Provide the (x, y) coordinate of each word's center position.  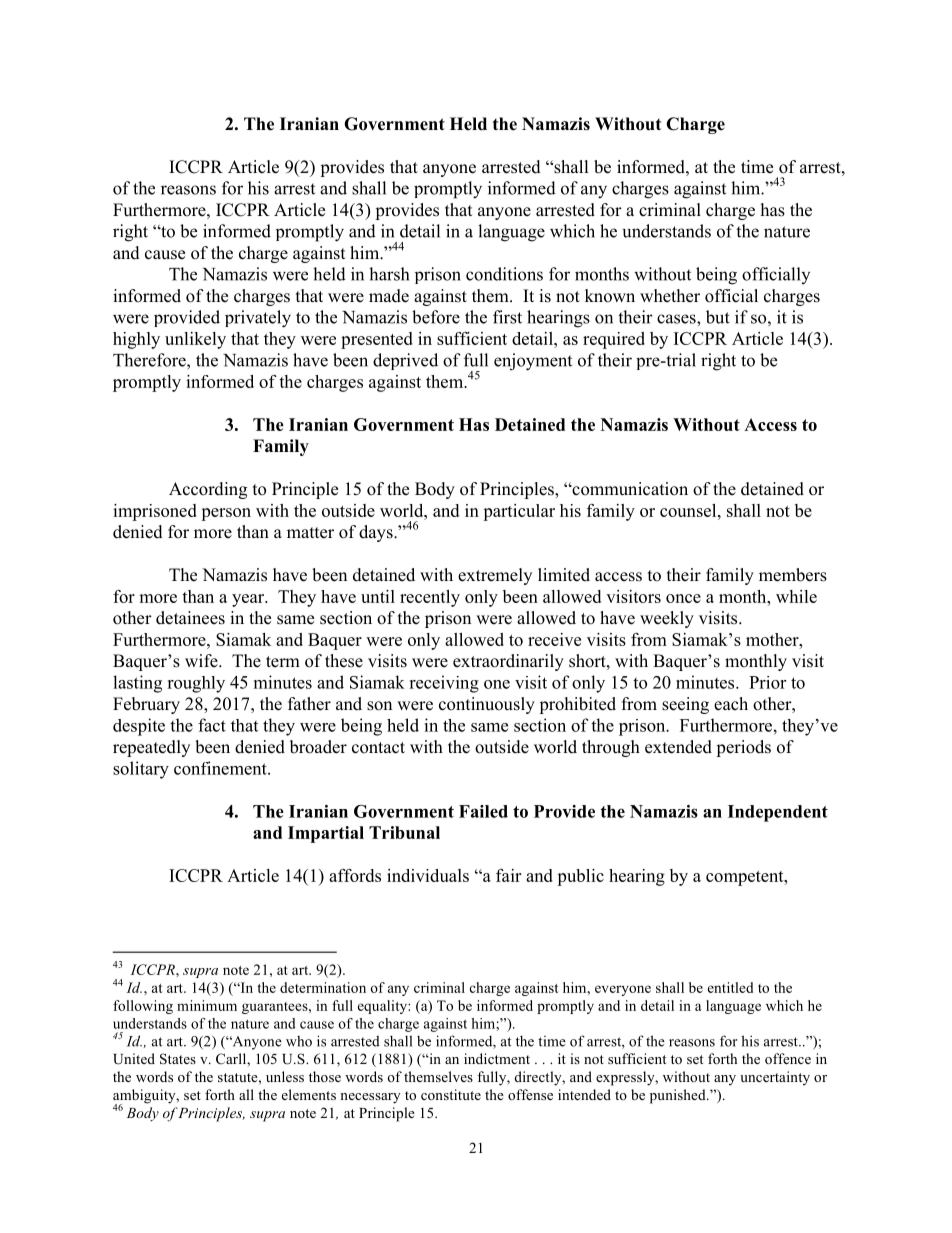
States (178, 1059)
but (718, 317)
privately (258, 319)
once (683, 598)
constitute (451, 1094)
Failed (483, 811)
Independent (778, 813)
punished (679, 1096)
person (226, 514)
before (436, 317)
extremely (495, 576)
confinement (221, 768)
